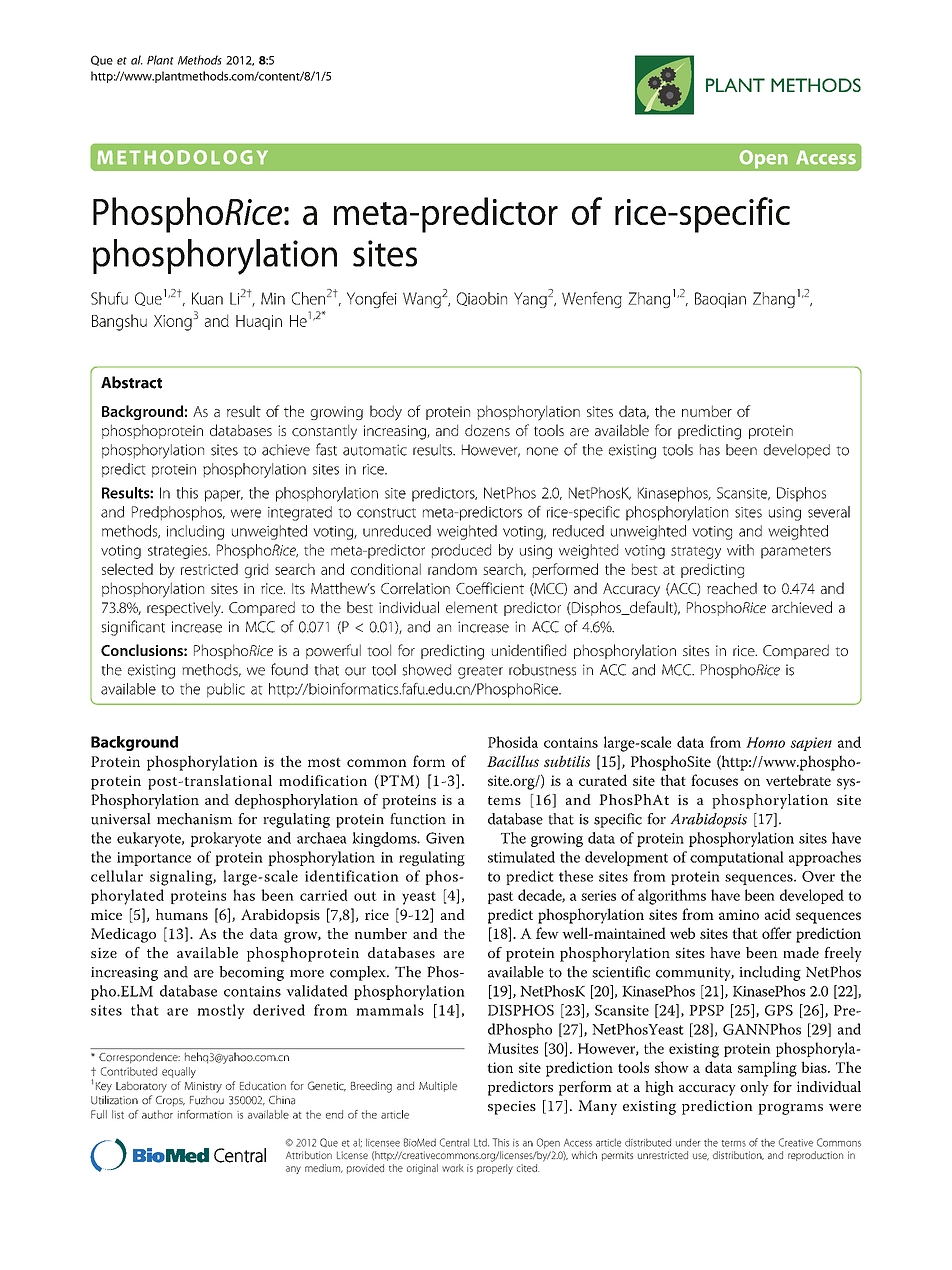  Describe the element at coordinates (386, 513) in the screenshot. I see `construct` at that location.
